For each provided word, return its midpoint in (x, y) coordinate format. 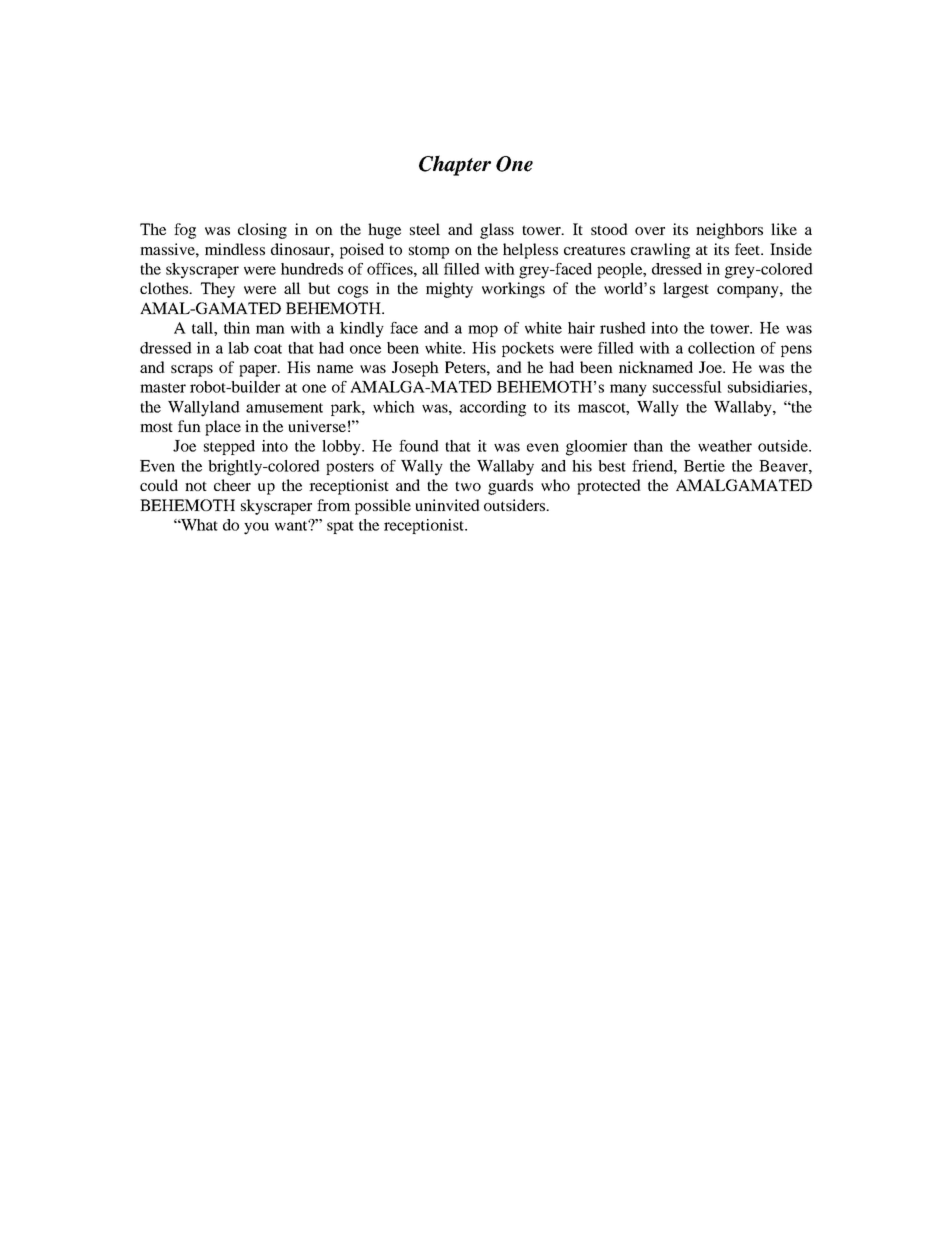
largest (686, 290)
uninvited (447, 505)
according (493, 409)
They (218, 290)
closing (262, 231)
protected (609, 487)
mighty (449, 290)
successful (687, 387)
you (256, 528)
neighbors (729, 231)
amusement (284, 408)
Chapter (455, 165)
